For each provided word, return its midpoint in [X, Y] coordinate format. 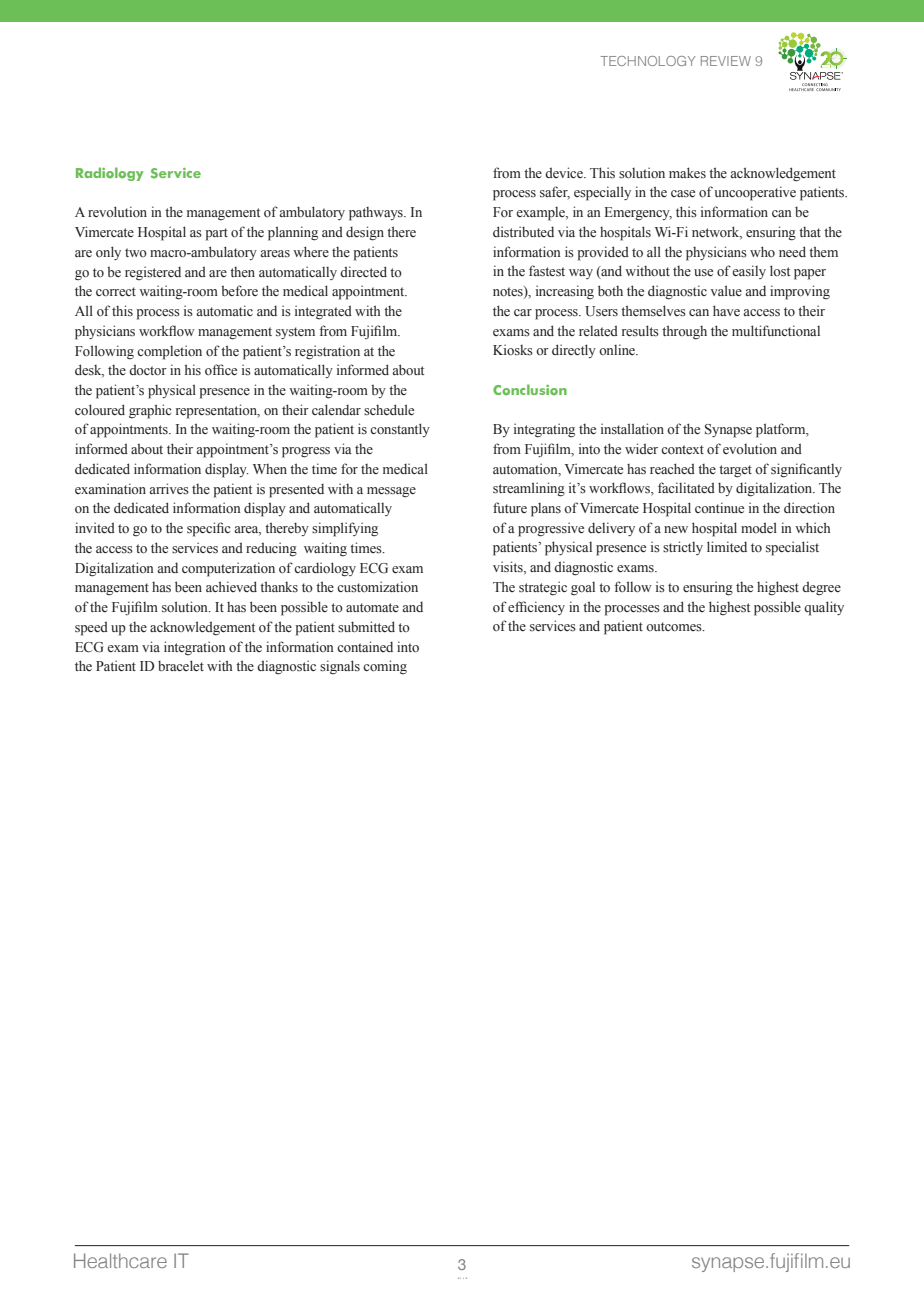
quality [824, 608]
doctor [148, 370]
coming [385, 667]
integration [195, 648]
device [565, 172]
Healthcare [120, 1260]
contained [365, 646]
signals [340, 667]
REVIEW [726, 61]
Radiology [109, 174]
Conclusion [530, 390]
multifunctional [776, 330]
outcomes [675, 627]
